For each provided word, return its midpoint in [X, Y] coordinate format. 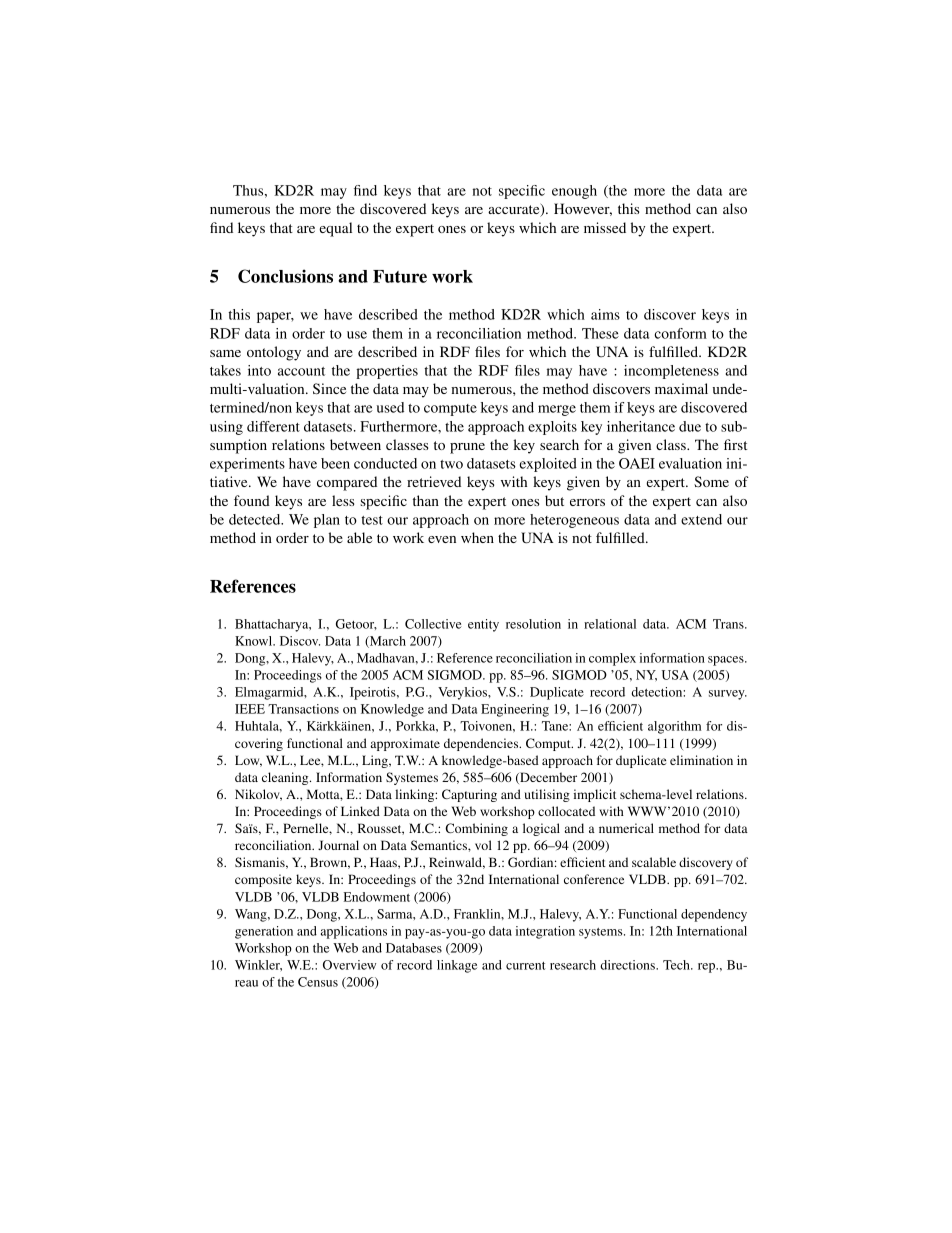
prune [467, 448]
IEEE [250, 709]
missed [605, 227]
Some [711, 481]
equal [335, 229]
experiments [247, 465]
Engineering [515, 710]
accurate [515, 210]
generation [264, 932]
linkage [457, 966]
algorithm [674, 727]
